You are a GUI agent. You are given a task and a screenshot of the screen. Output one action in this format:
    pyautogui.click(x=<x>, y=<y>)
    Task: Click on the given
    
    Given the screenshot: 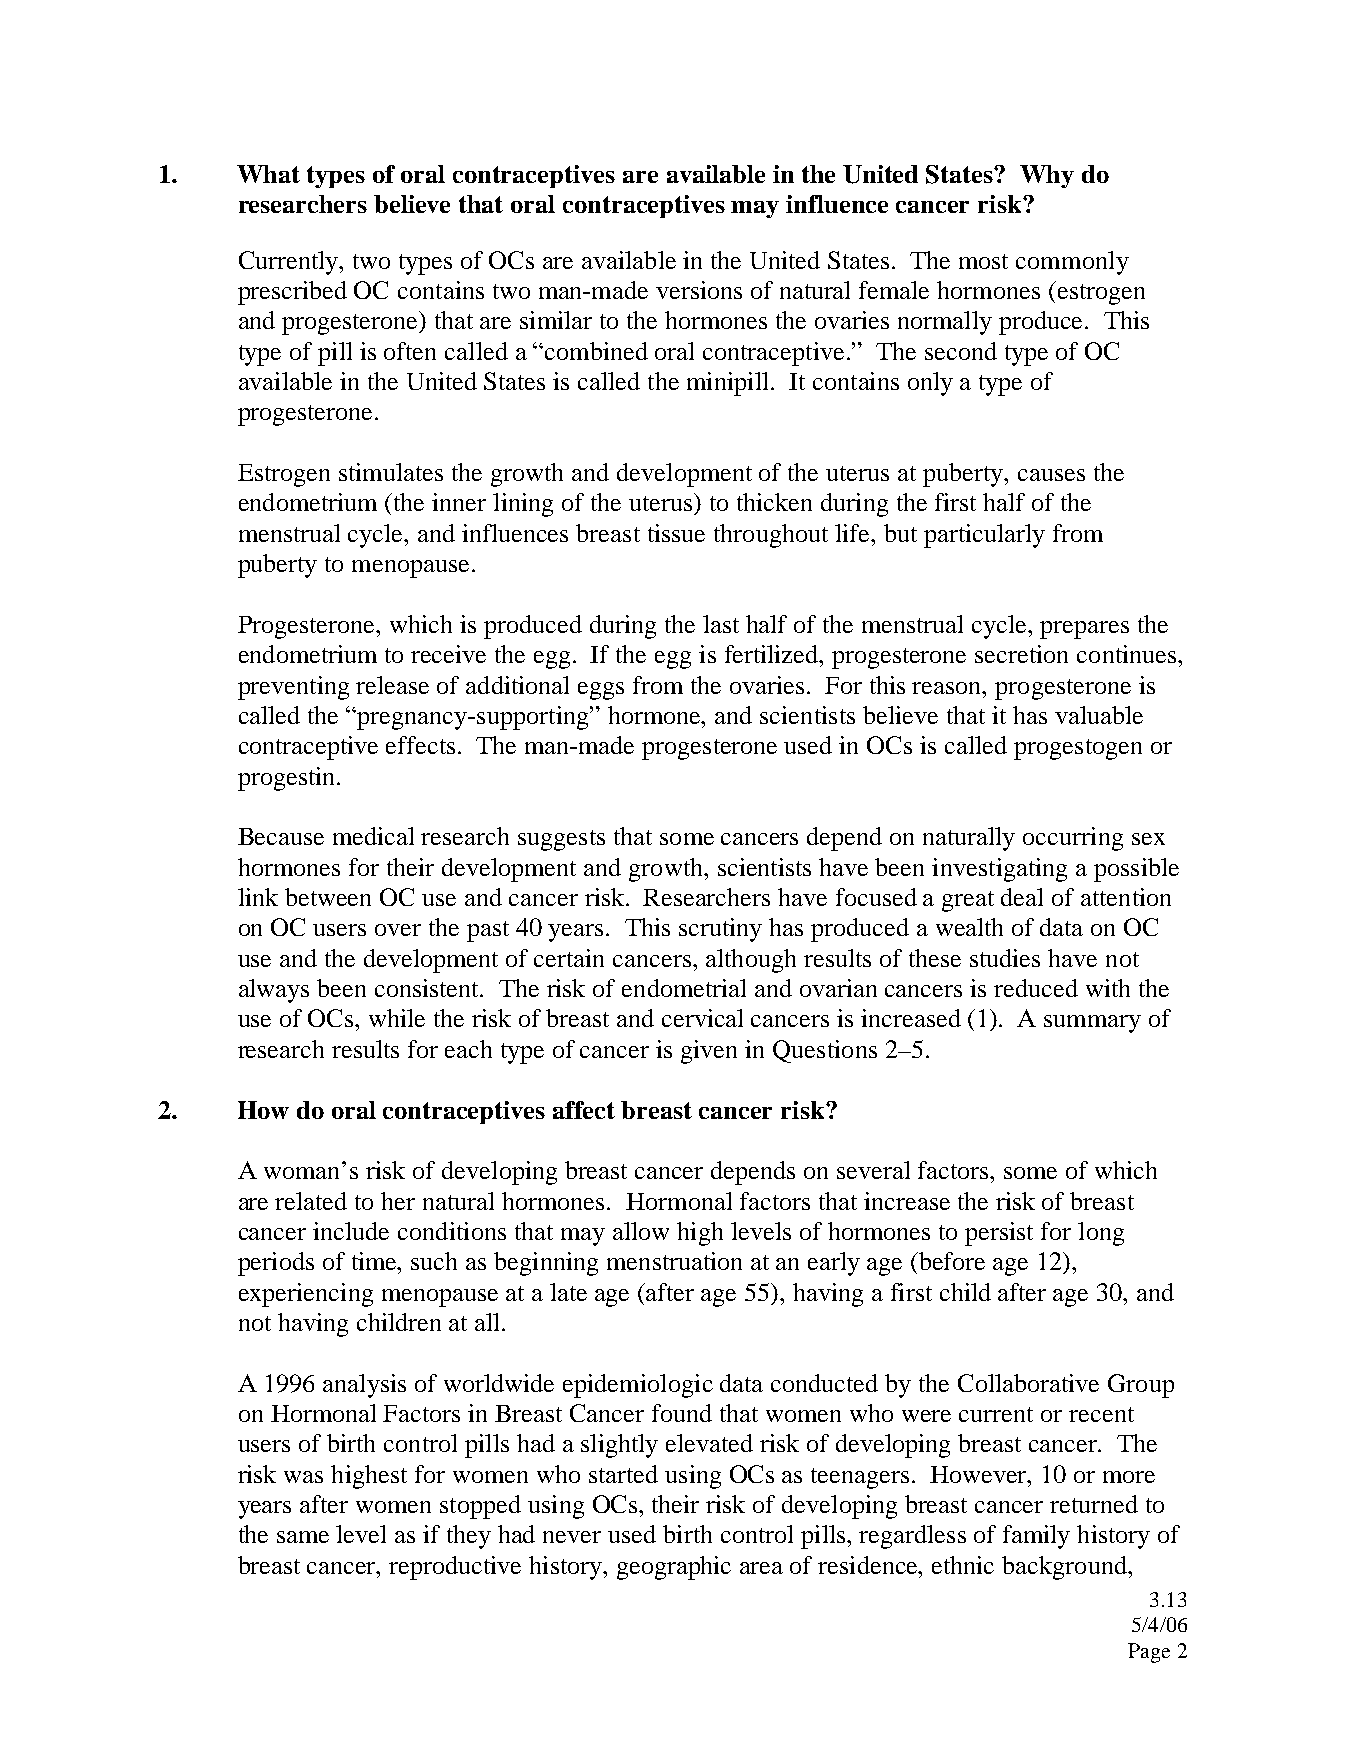 What is the action you would take?
    pyautogui.click(x=709, y=1052)
